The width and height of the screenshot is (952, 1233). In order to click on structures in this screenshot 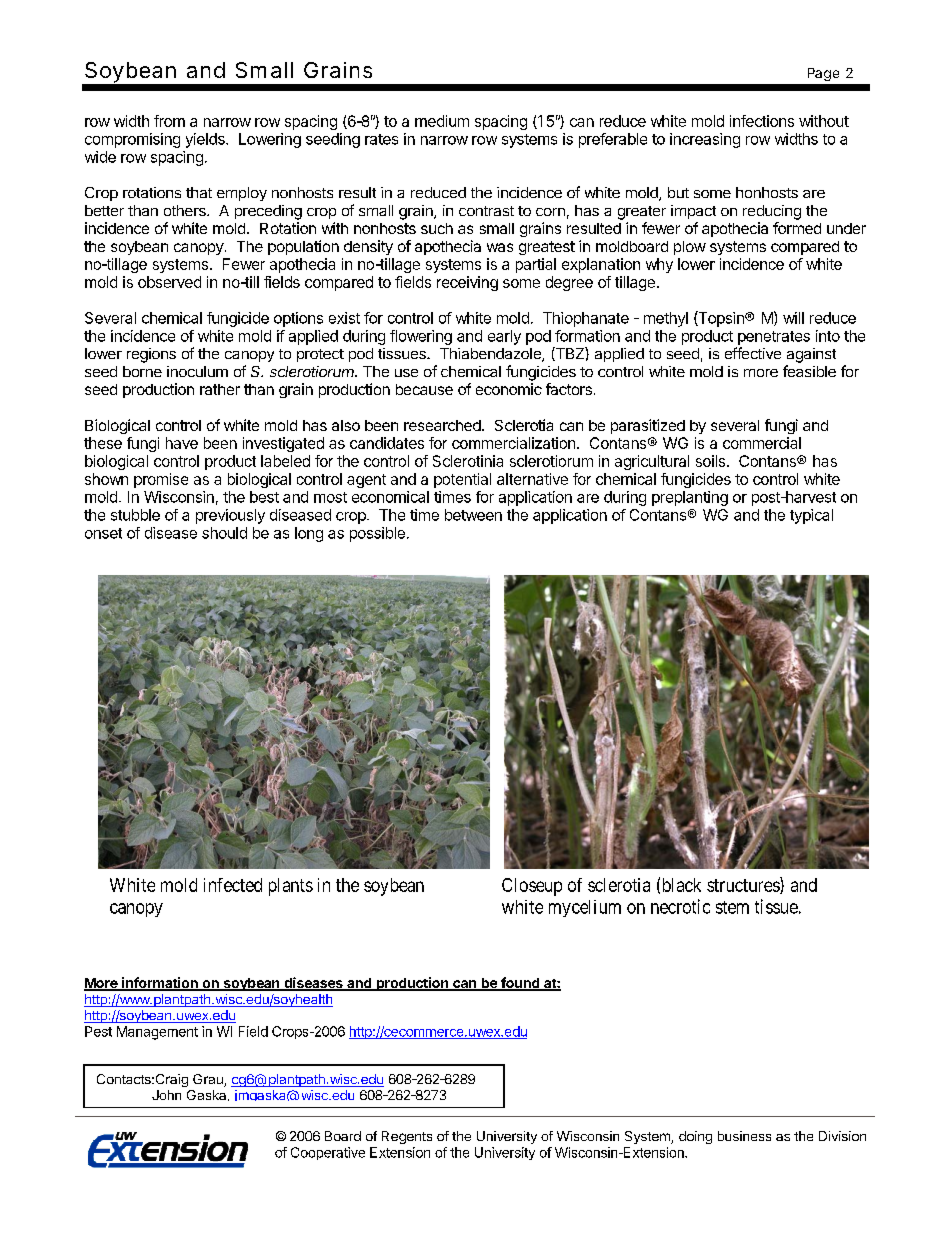, I will do `click(744, 886)`.
